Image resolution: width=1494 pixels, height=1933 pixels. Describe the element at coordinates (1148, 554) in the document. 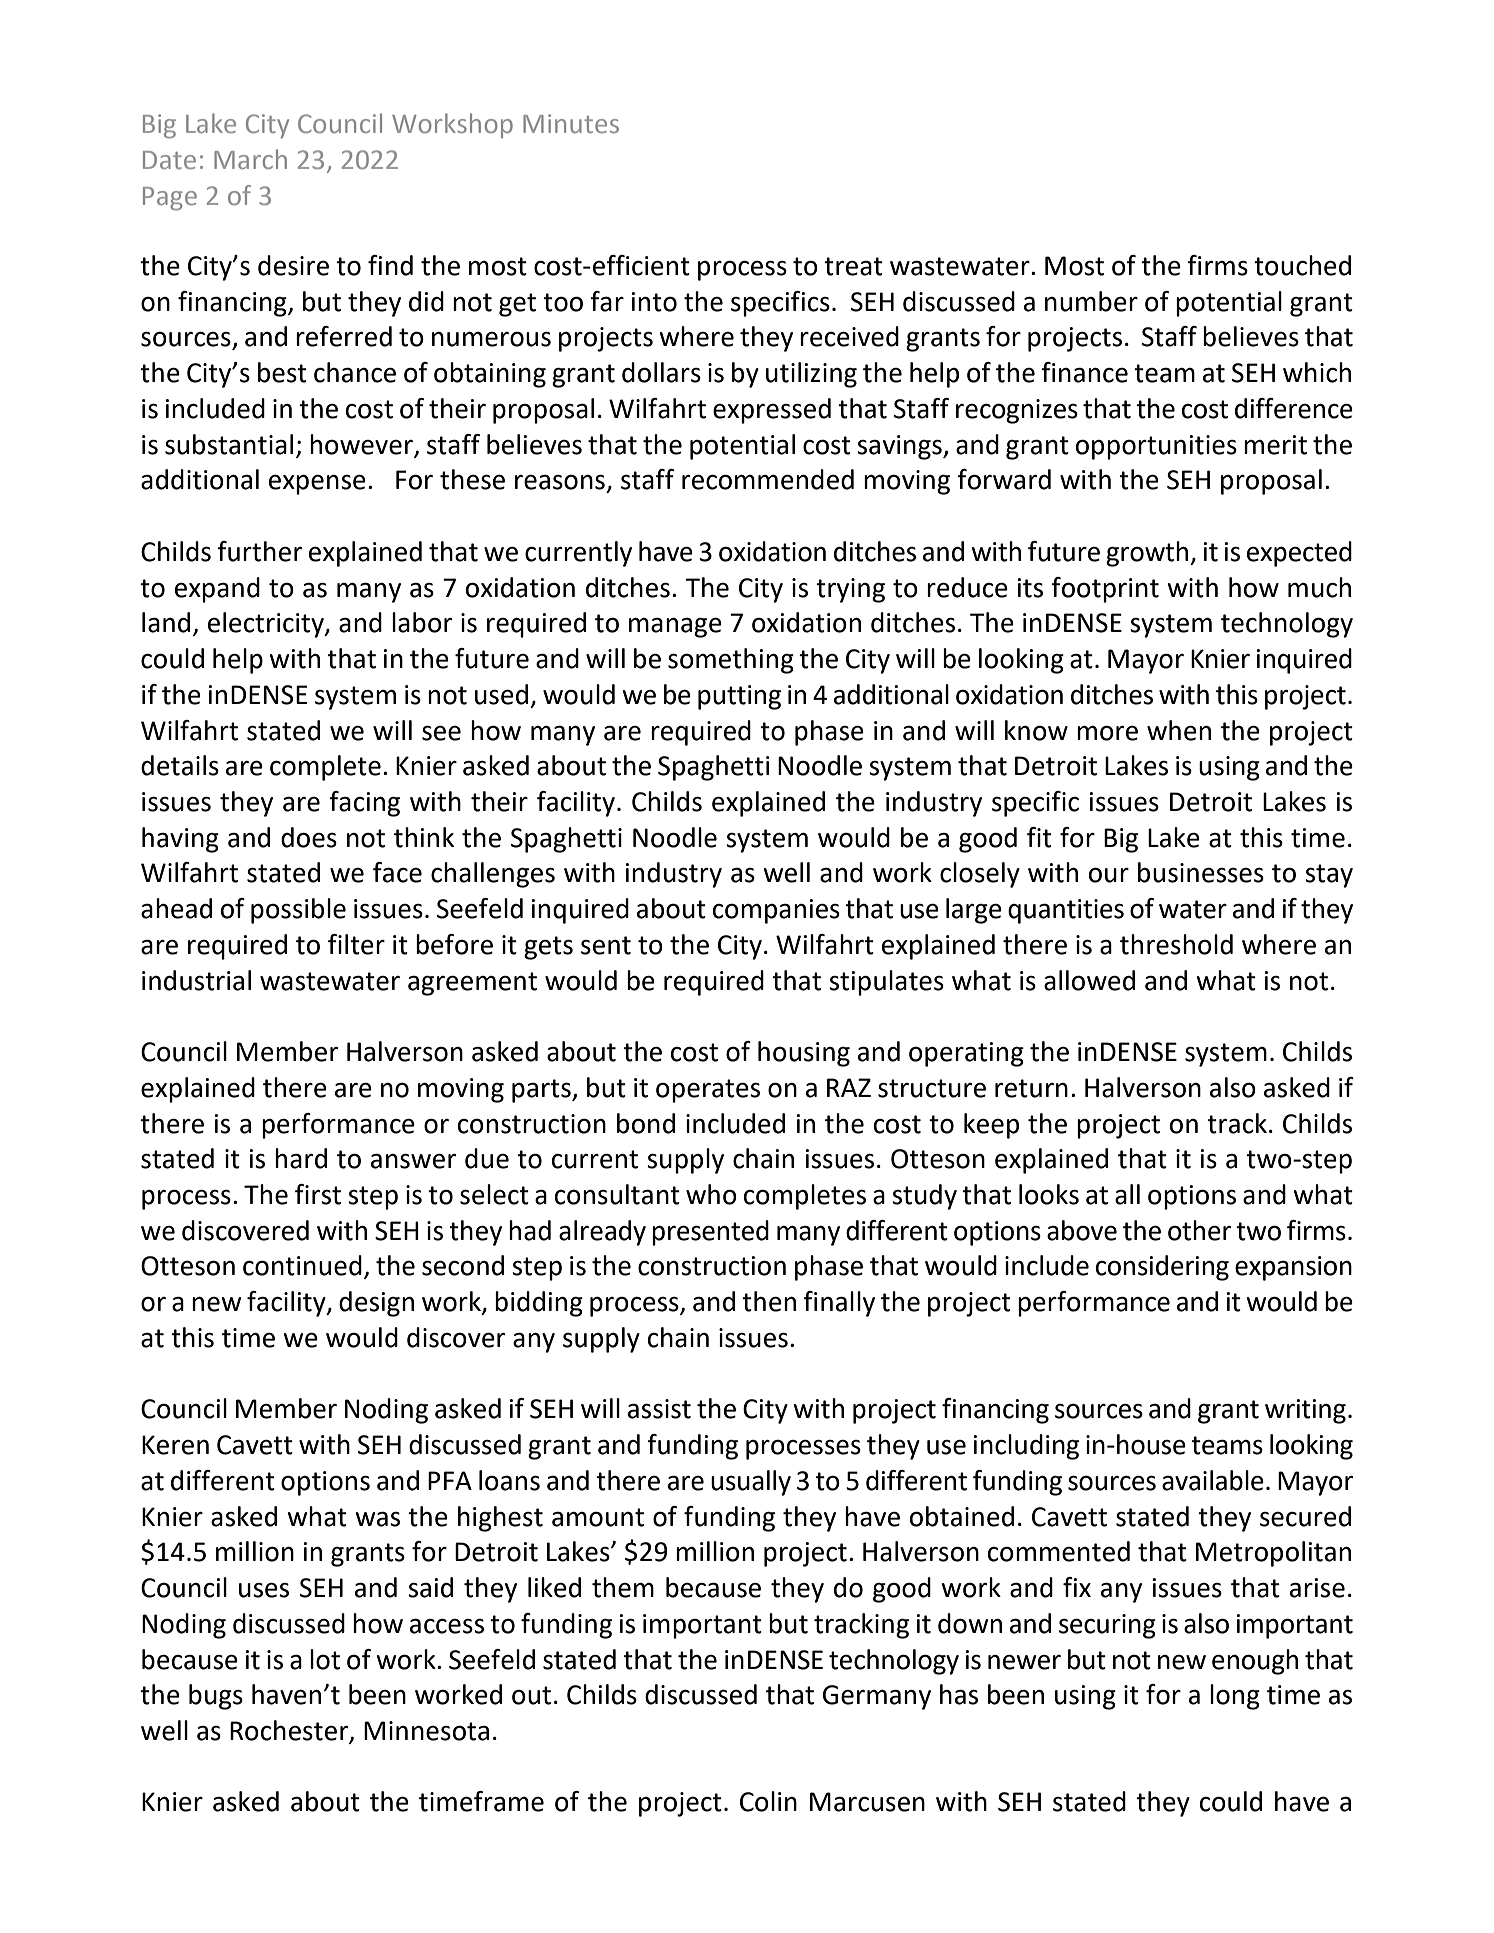

I see `growth` at that location.
